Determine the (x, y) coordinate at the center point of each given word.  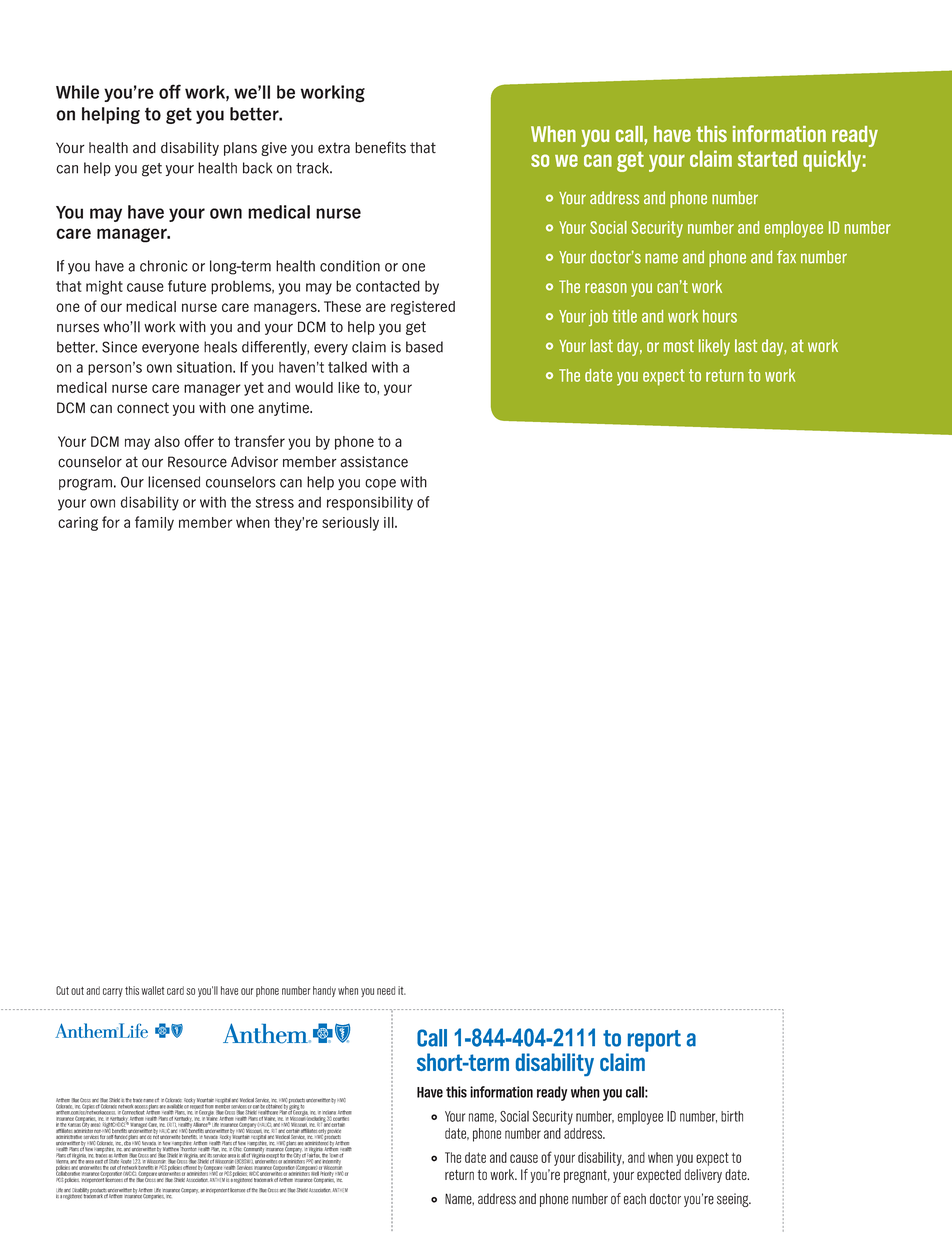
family (154, 523)
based (424, 347)
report (653, 1042)
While (77, 92)
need (386, 990)
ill (390, 522)
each (635, 1199)
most (679, 345)
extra (334, 148)
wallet (152, 990)
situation (205, 367)
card (175, 990)
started (767, 158)
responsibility (370, 503)
